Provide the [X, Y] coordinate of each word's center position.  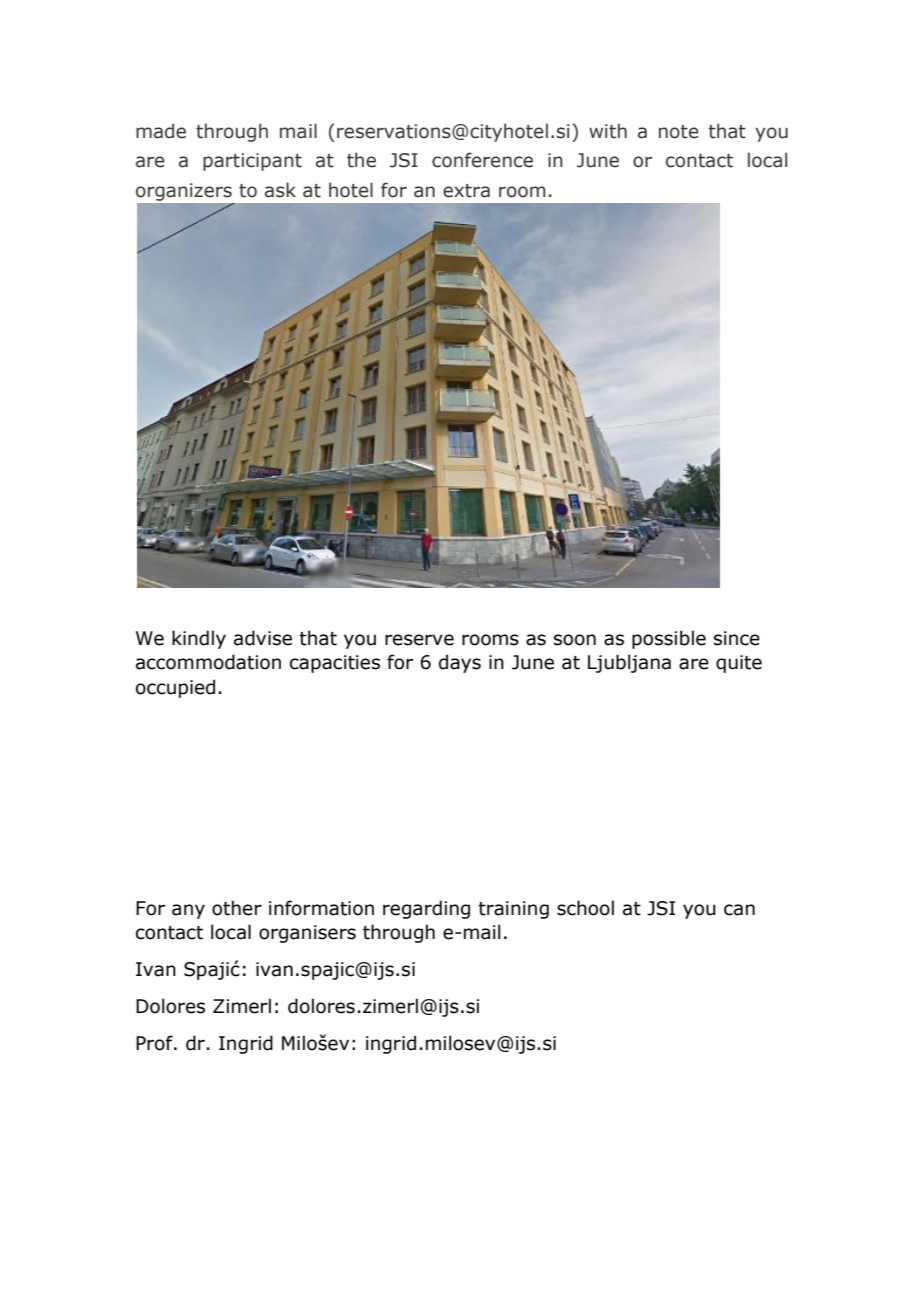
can [739, 910]
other [237, 908]
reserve [419, 640]
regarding [426, 909]
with [608, 131]
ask [280, 190]
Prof [155, 1043]
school [585, 908]
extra [466, 191]
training [513, 910]
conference [482, 160]
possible [669, 639]
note [679, 132]
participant [252, 162]
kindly [199, 639]
